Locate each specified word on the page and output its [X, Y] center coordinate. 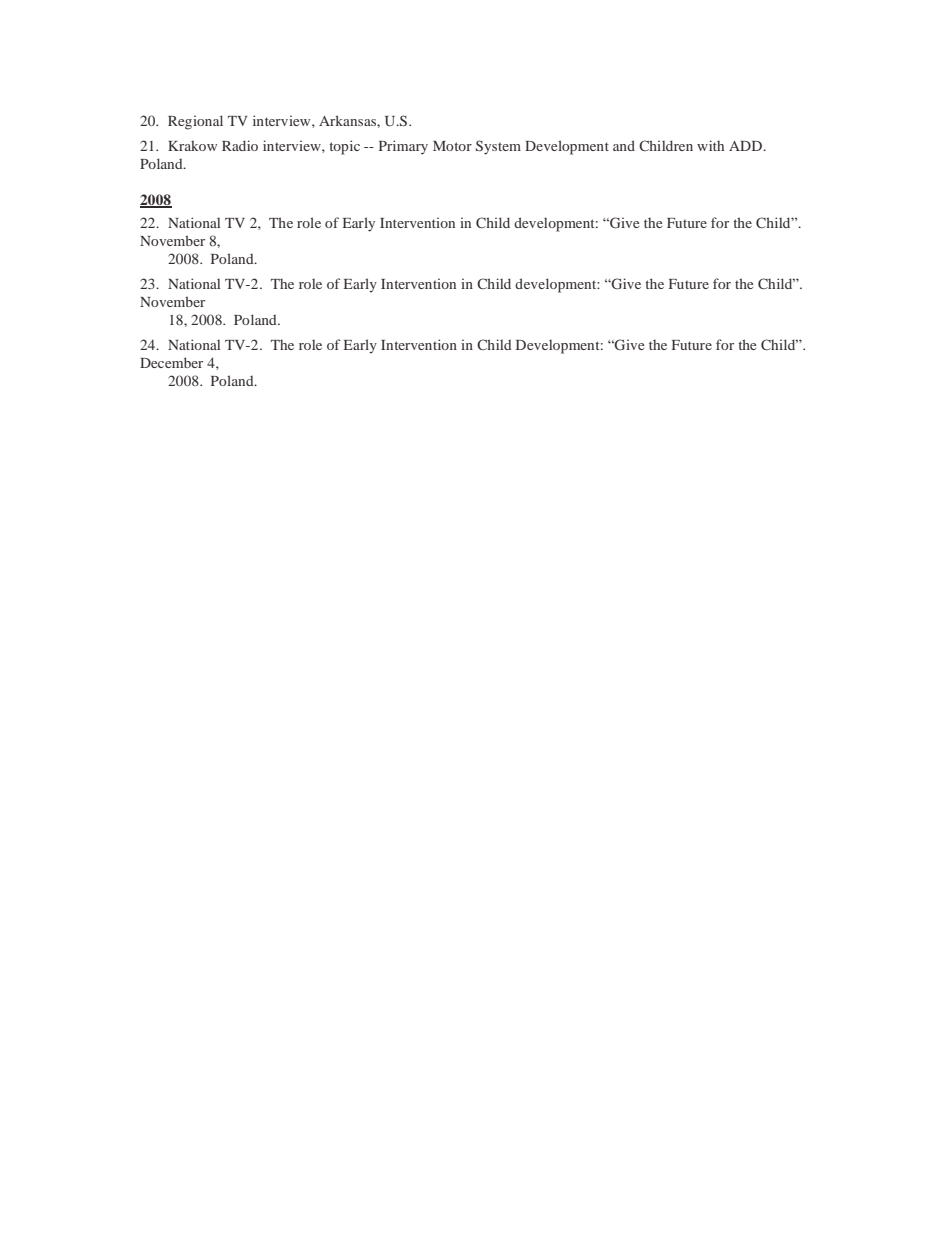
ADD [746, 146]
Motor [452, 146]
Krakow [192, 145]
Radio [240, 145]
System [498, 147]
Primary [403, 147]
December [171, 362]
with [710, 145]
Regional [195, 122]
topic [344, 147]
